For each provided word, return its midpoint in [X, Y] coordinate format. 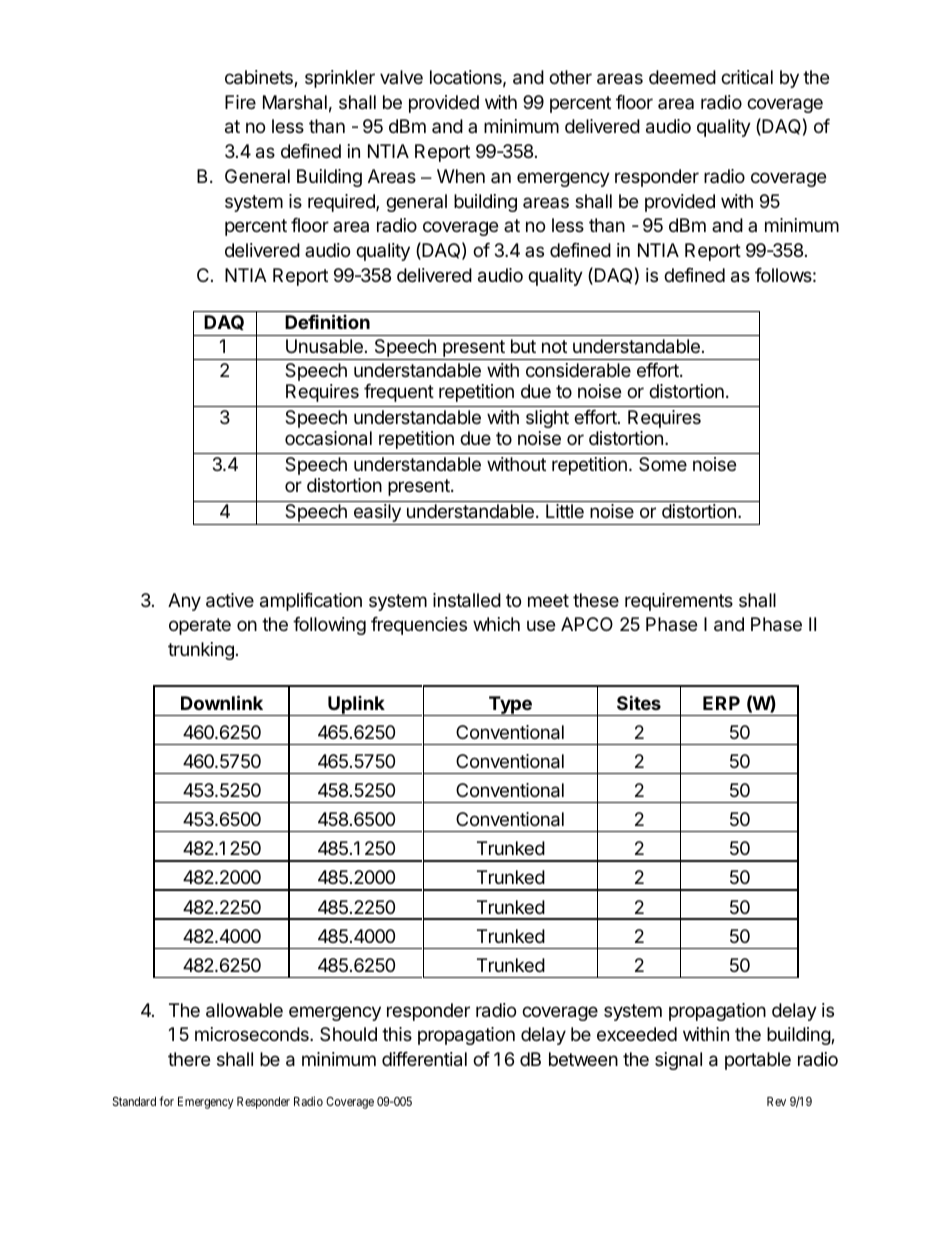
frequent [399, 393]
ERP [721, 703]
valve [401, 77]
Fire [240, 102]
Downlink [222, 702]
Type [510, 706]
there [189, 1059]
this [397, 1034]
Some [663, 464]
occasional [328, 438]
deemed [682, 77]
